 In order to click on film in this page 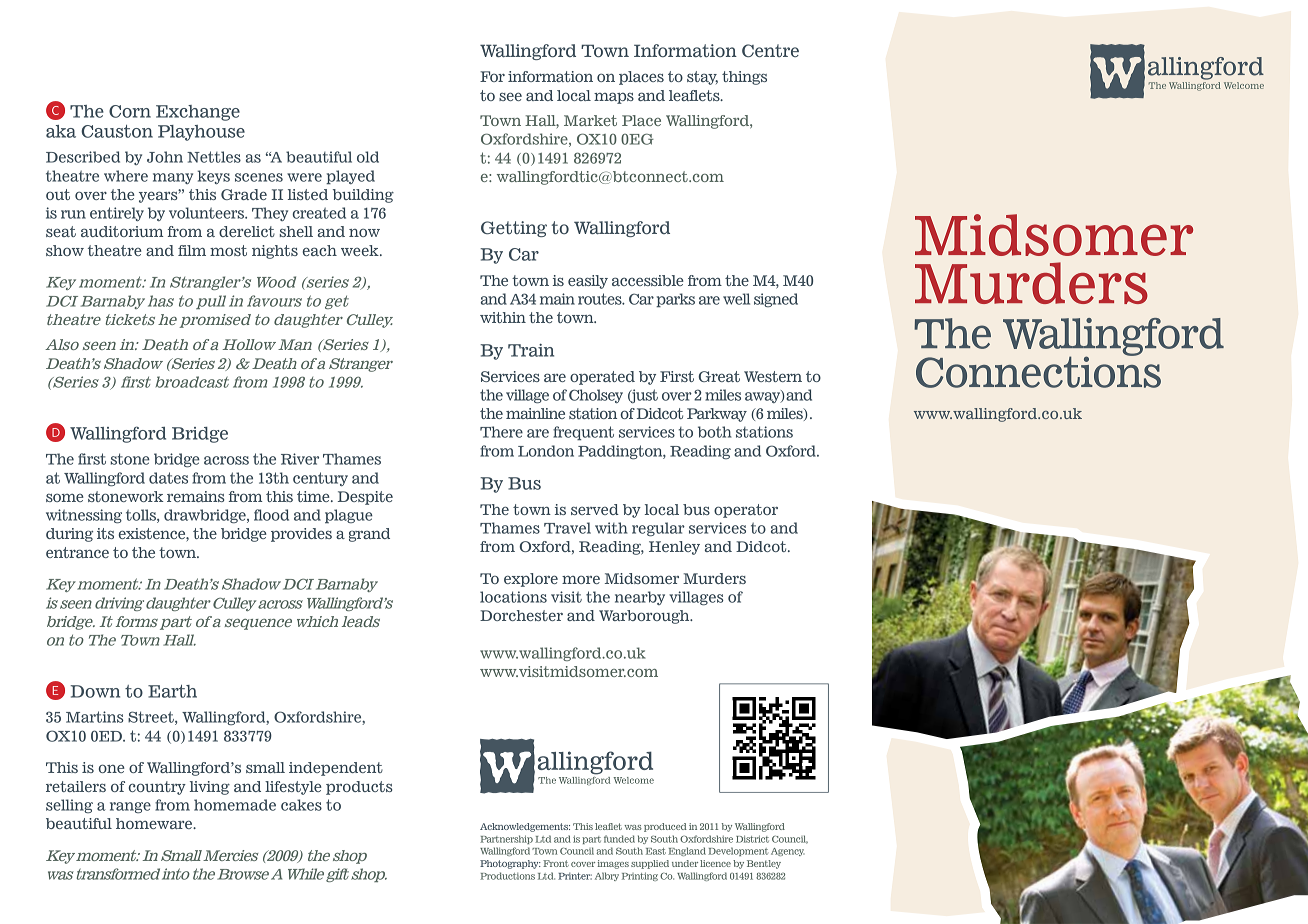, I will do `click(192, 250)`.
